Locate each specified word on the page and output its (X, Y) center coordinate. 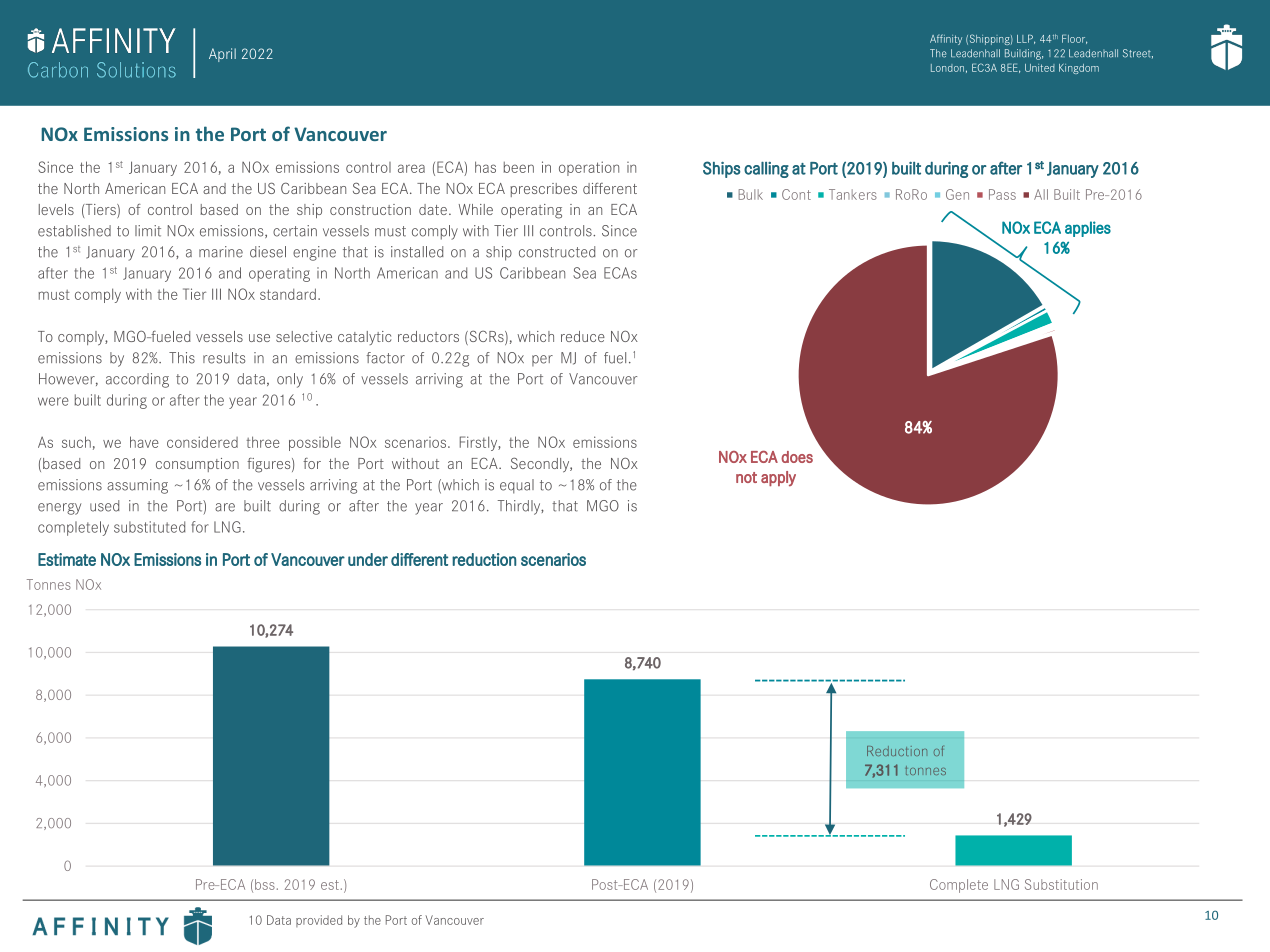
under (368, 559)
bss (265, 884)
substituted (149, 527)
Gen (957, 194)
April (222, 55)
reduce (583, 336)
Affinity (946, 39)
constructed (557, 252)
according (137, 380)
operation (589, 168)
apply (778, 479)
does (797, 457)
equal (517, 486)
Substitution (1061, 884)
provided (319, 921)
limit (148, 231)
